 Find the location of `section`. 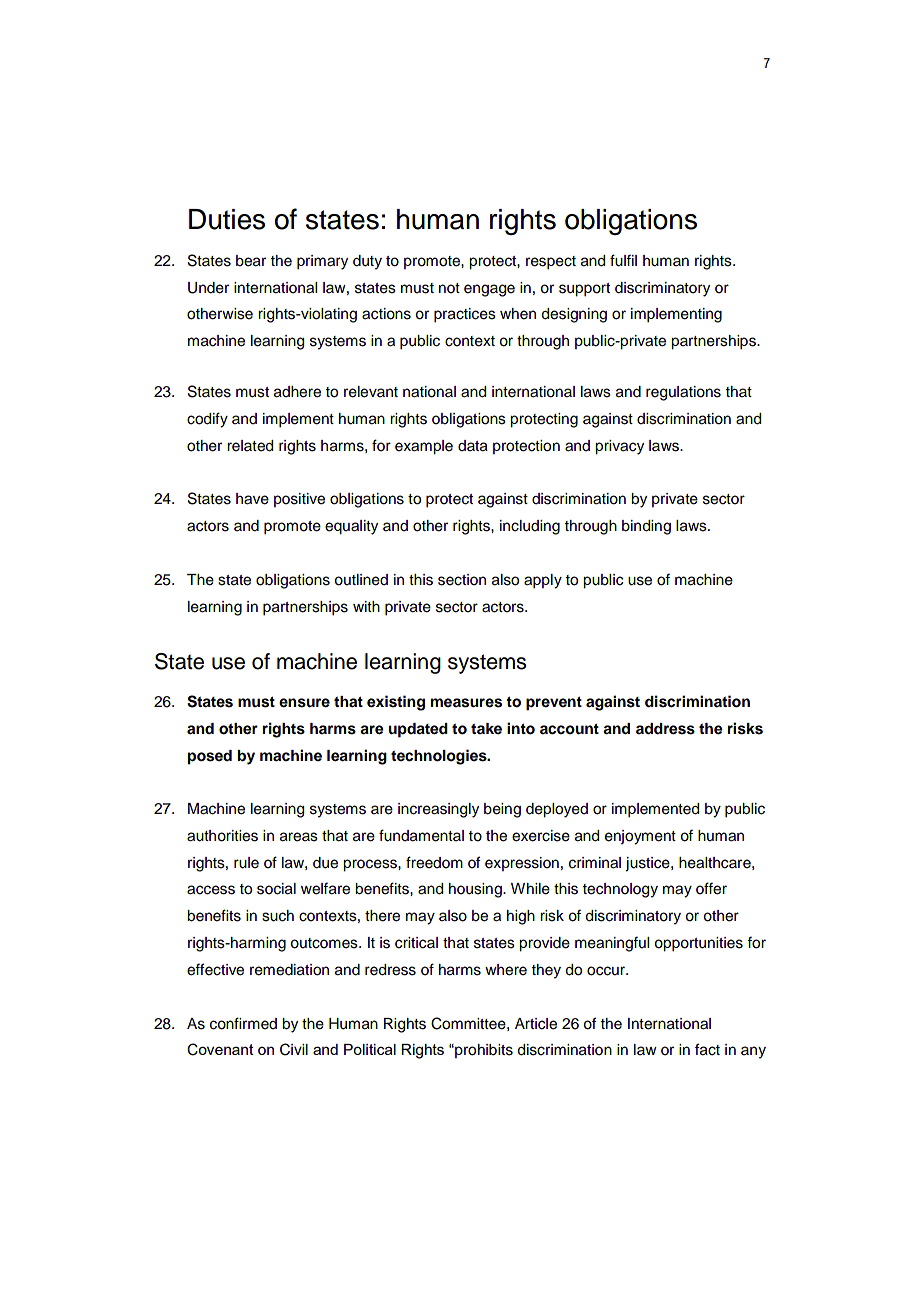

section is located at coordinates (462, 580).
